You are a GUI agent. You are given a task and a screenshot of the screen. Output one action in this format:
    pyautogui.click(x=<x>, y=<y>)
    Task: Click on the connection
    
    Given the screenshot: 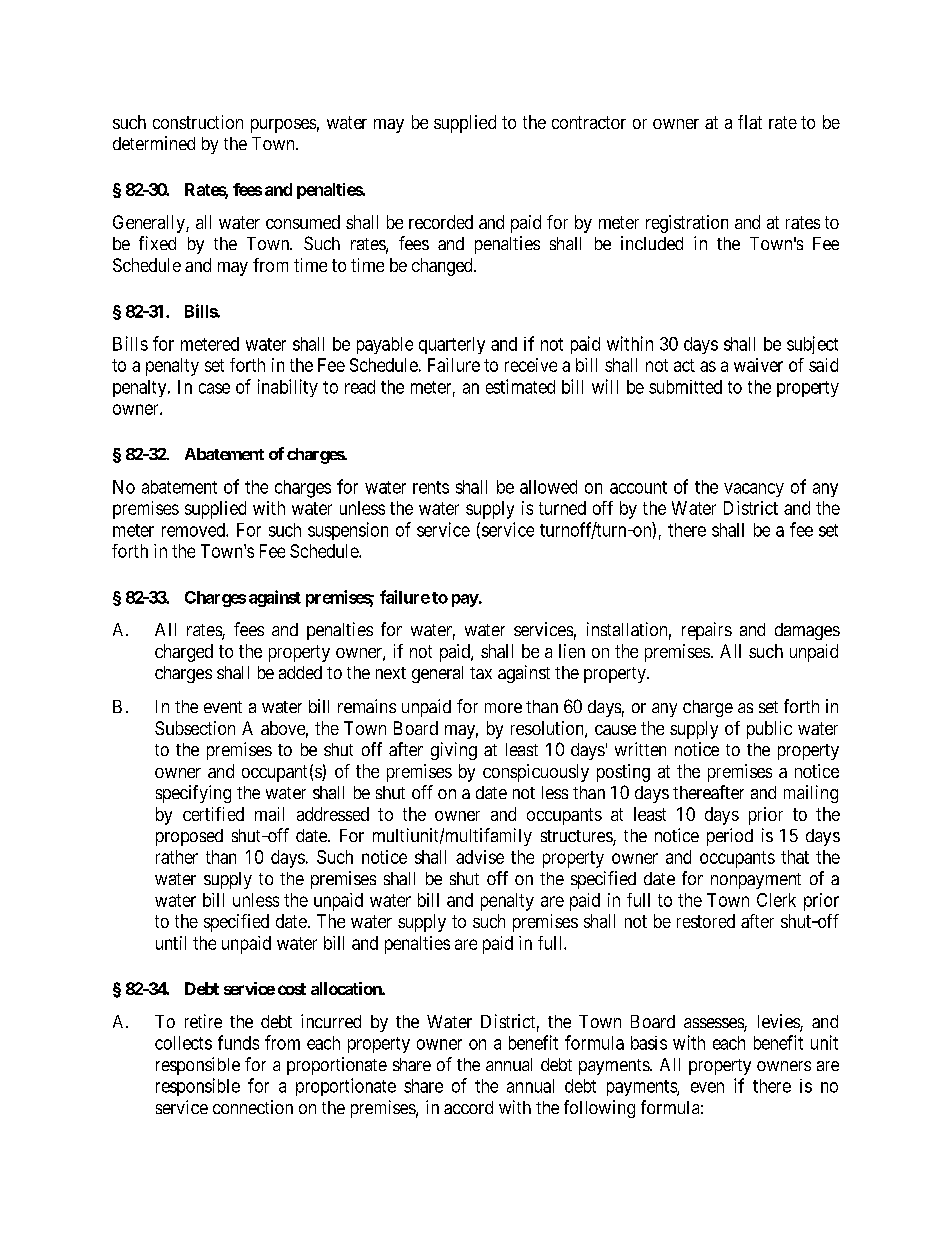 What is the action you would take?
    pyautogui.click(x=253, y=1107)
